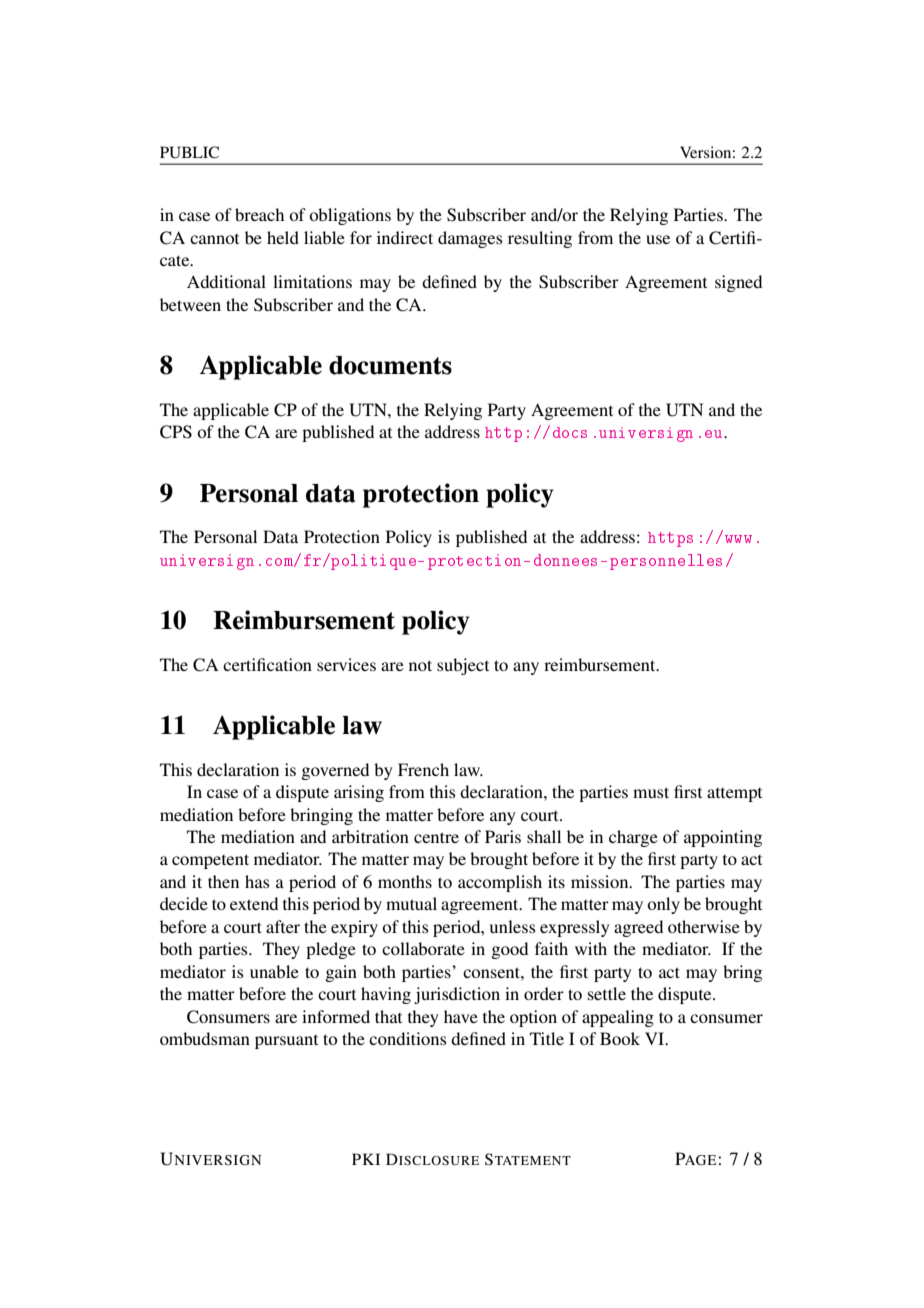 The image size is (924, 1308). I want to click on damages, so click(470, 239).
